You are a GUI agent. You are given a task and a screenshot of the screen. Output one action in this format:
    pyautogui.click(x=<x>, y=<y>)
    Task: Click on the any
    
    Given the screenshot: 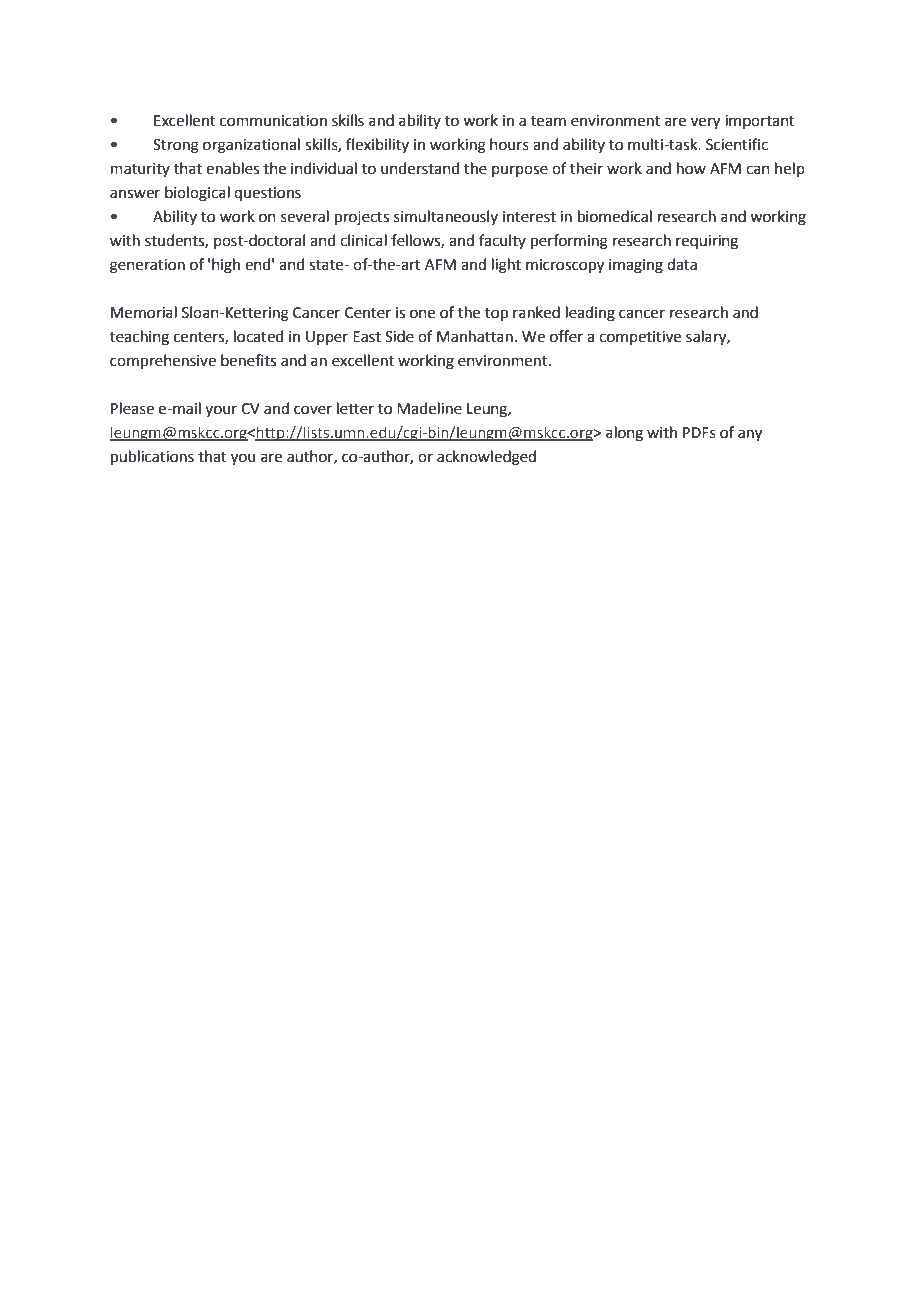 What is the action you would take?
    pyautogui.click(x=750, y=435)
